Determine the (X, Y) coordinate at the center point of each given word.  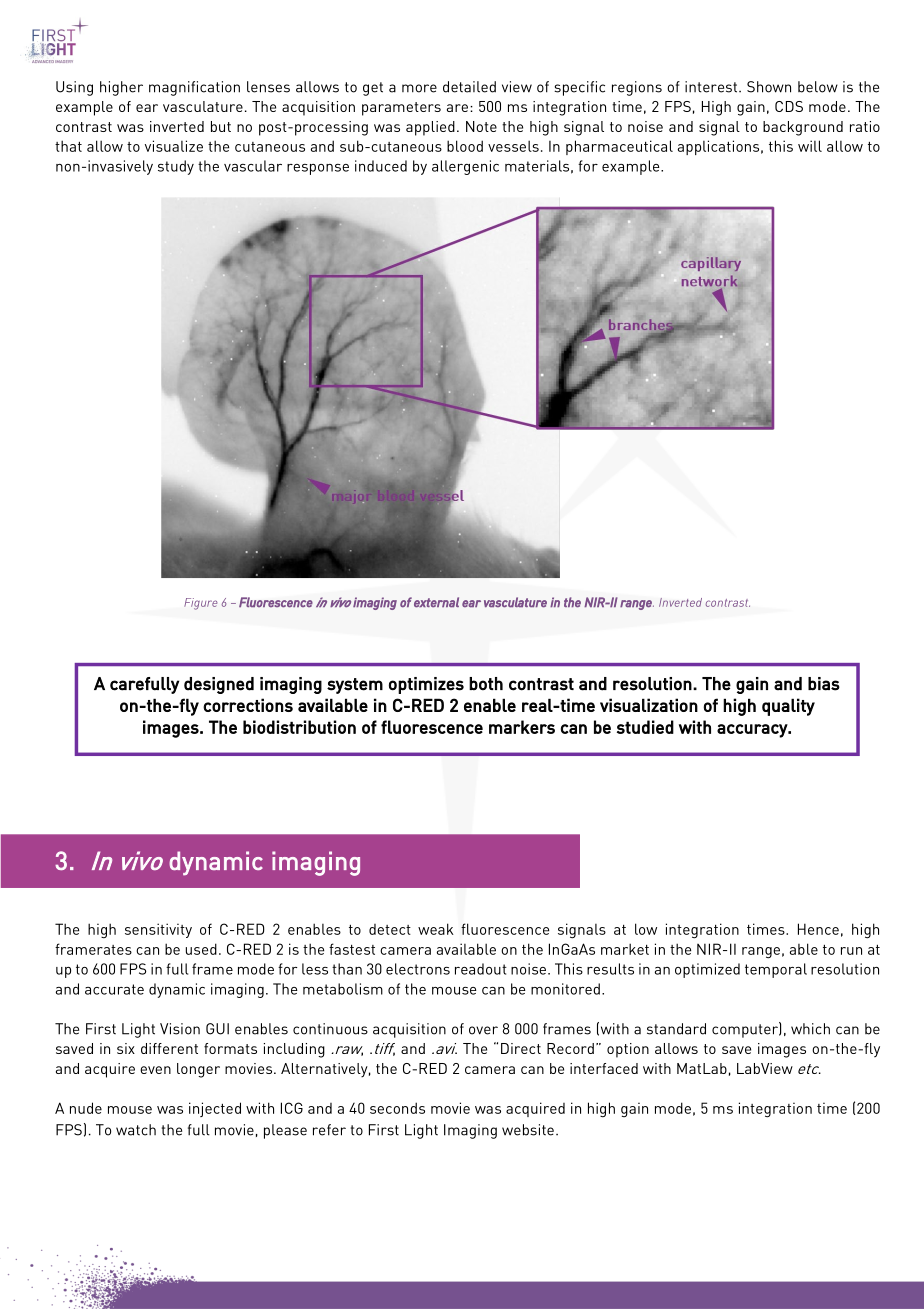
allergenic (465, 167)
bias (824, 684)
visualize (174, 146)
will (810, 146)
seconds (397, 1108)
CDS (789, 106)
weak (436, 929)
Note (481, 126)
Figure (200, 604)
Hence (818, 929)
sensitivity (158, 930)
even (155, 1070)
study (176, 167)
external (436, 602)
